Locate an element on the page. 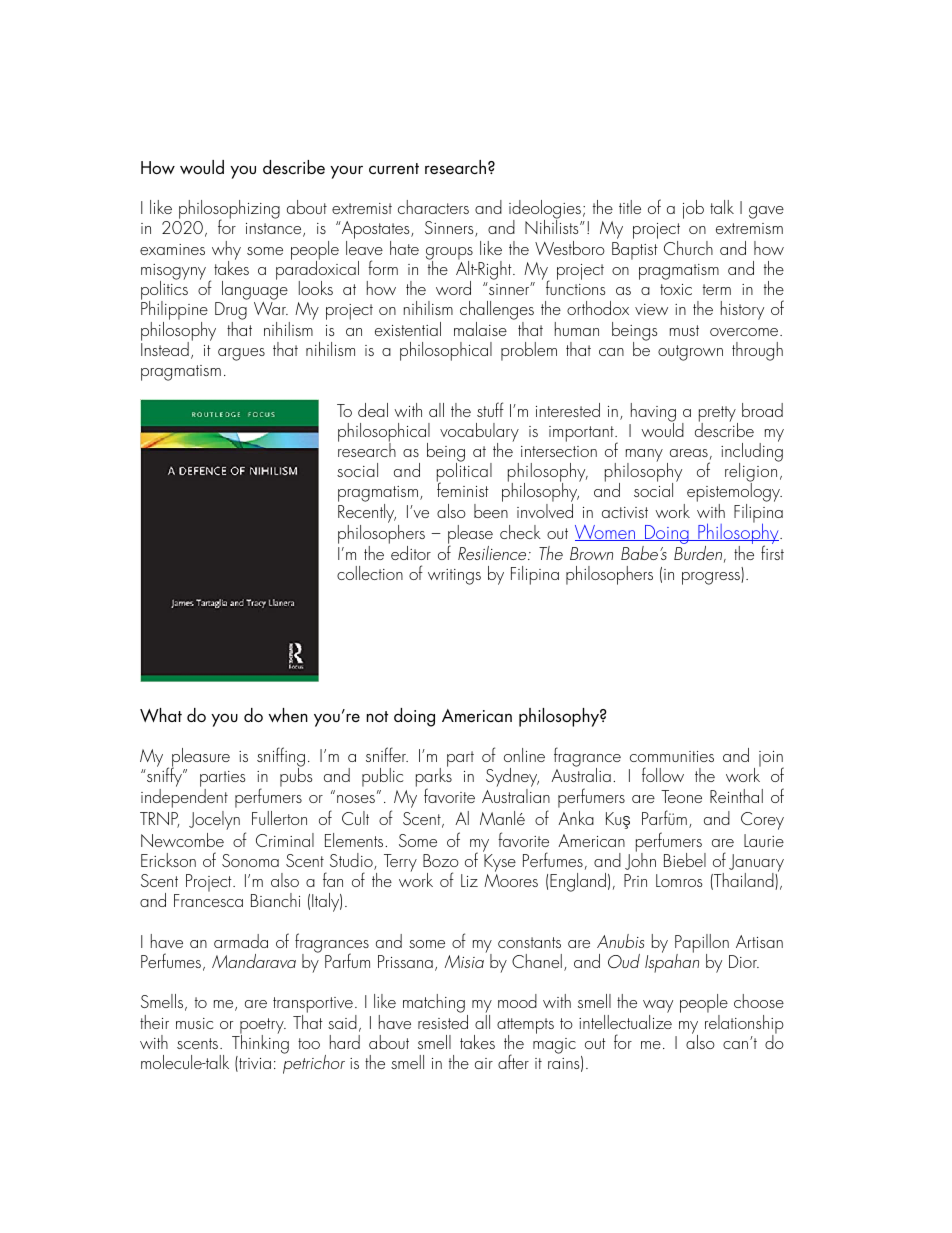 Image resolution: width=952 pixels, height=1233 pixels. philosophizing is located at coordinates (228, 211).
